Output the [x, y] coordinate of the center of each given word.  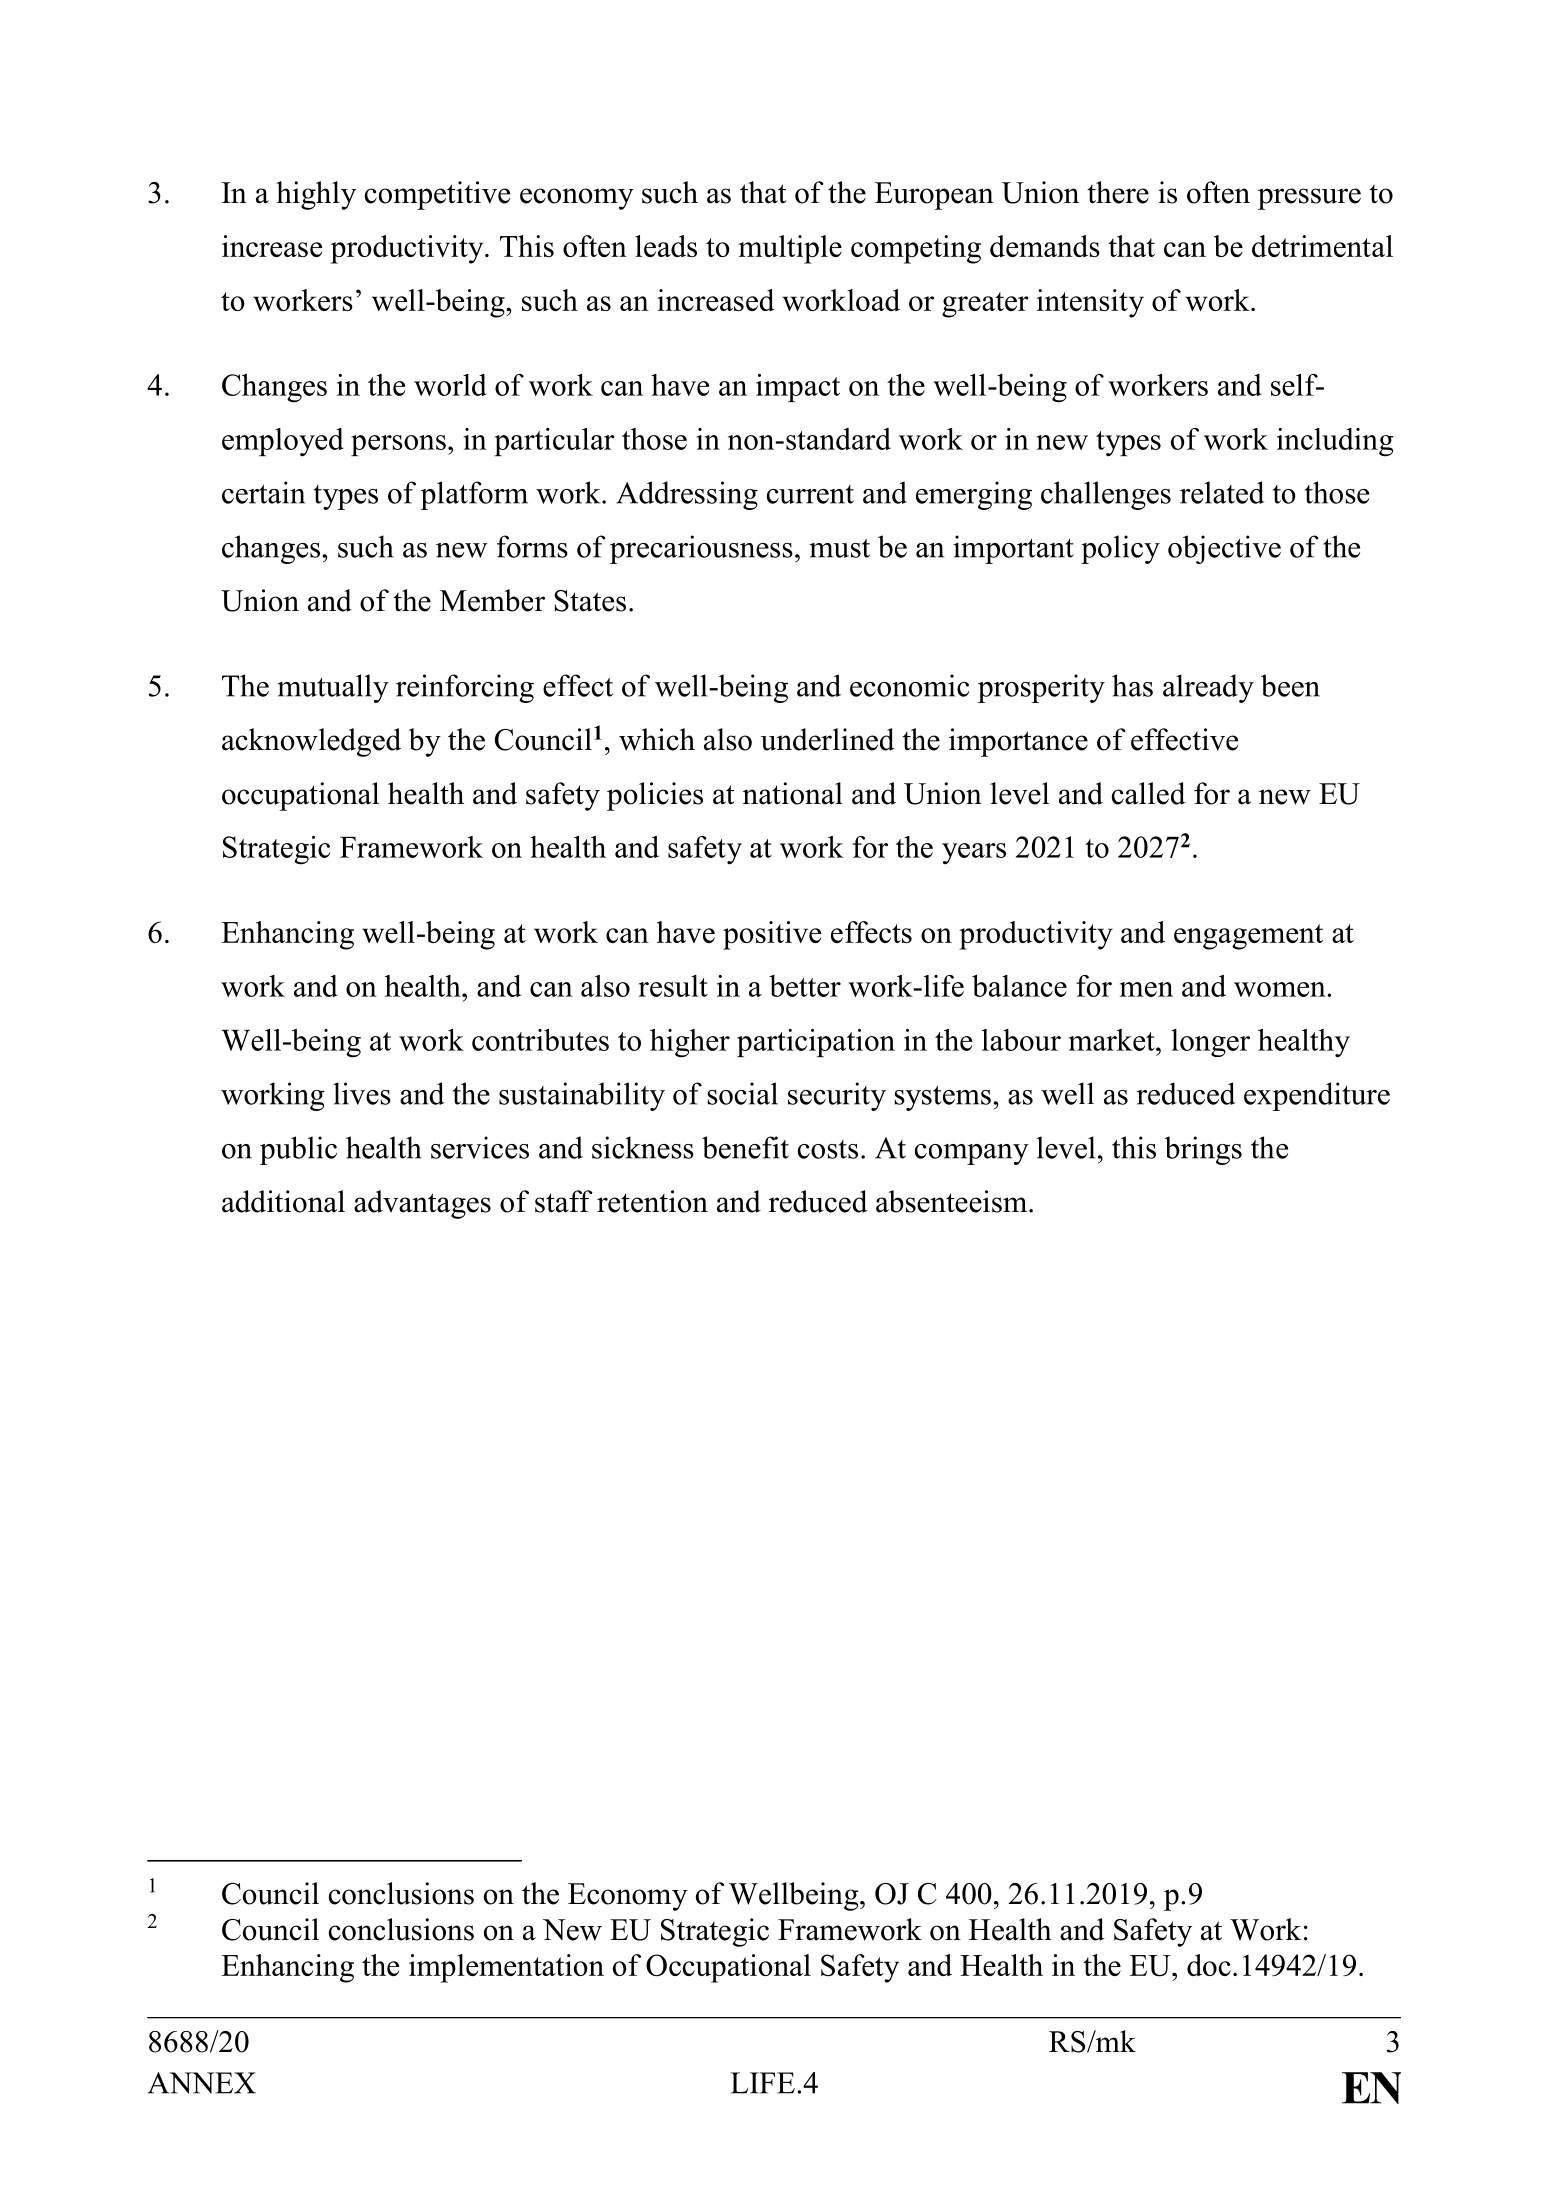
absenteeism [951, 1201]
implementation [506, 1968]
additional [283, 1201]
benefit [745, 1147]
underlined [828, 739]
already [1208, 688]
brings [1203, 1150]
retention [652, 1201]
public [298, 1150]
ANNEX [202, 2083]
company [972, 1154]
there [1118, 192]
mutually [333, 688]
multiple [790, 249]
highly [316, 195]
